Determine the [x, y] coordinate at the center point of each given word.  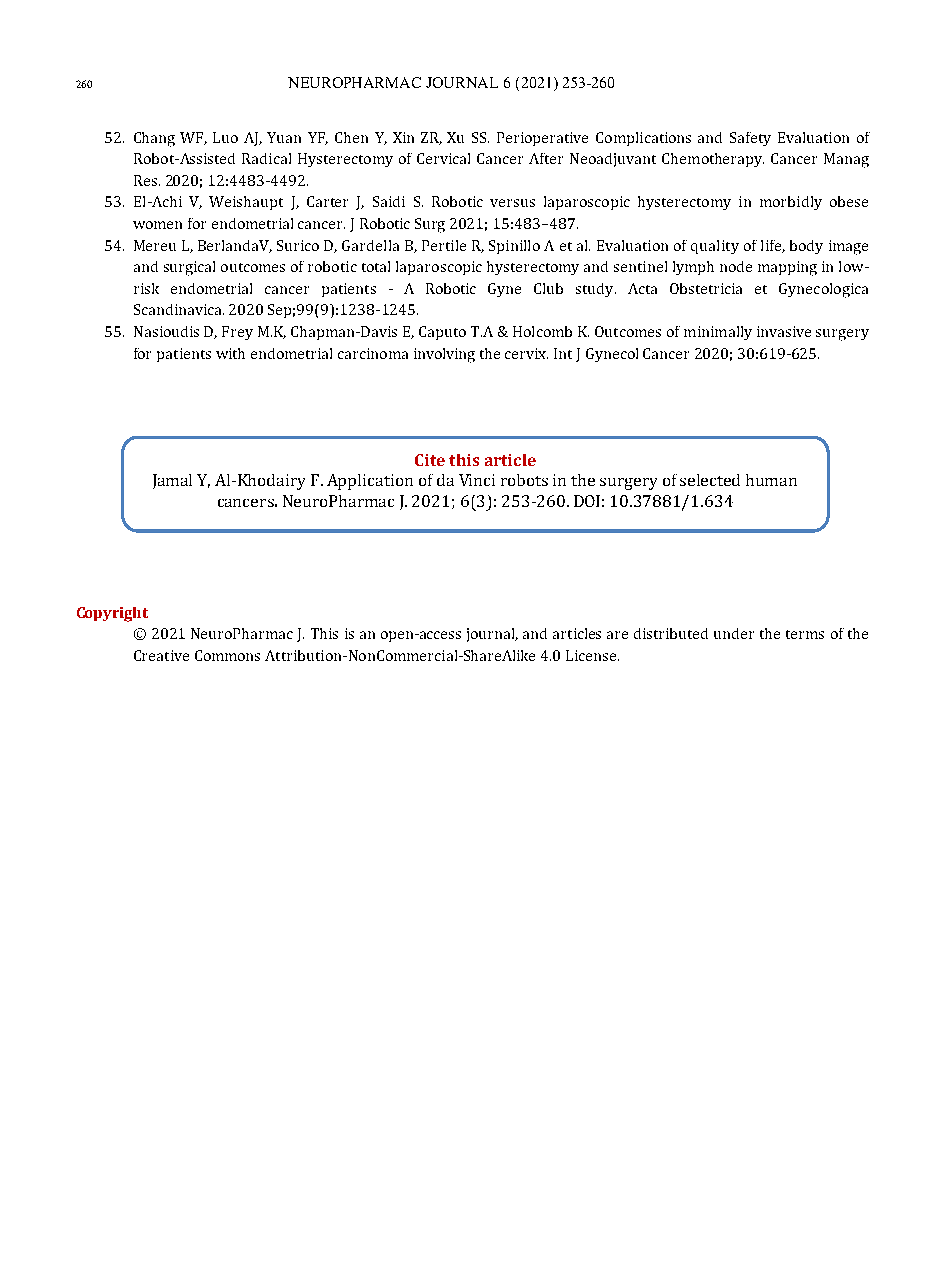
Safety [750, 139]
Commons [227, 655]
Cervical [443, 158]
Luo [225, 137]
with [230, 353]
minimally [718, 333]
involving [444, 355]
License [592, 655]
